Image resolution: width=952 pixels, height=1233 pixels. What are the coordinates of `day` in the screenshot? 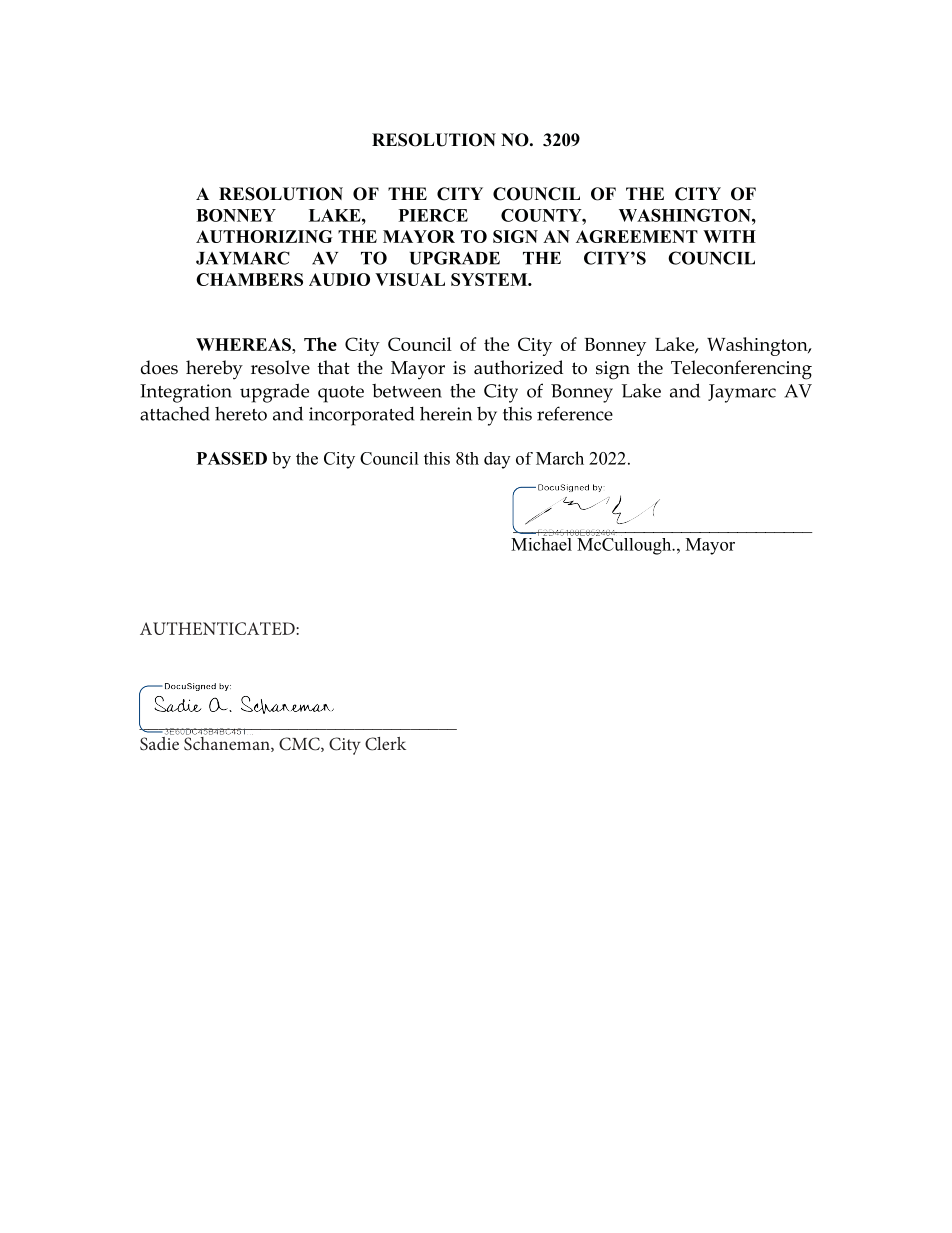 It's located at (497, 460).
